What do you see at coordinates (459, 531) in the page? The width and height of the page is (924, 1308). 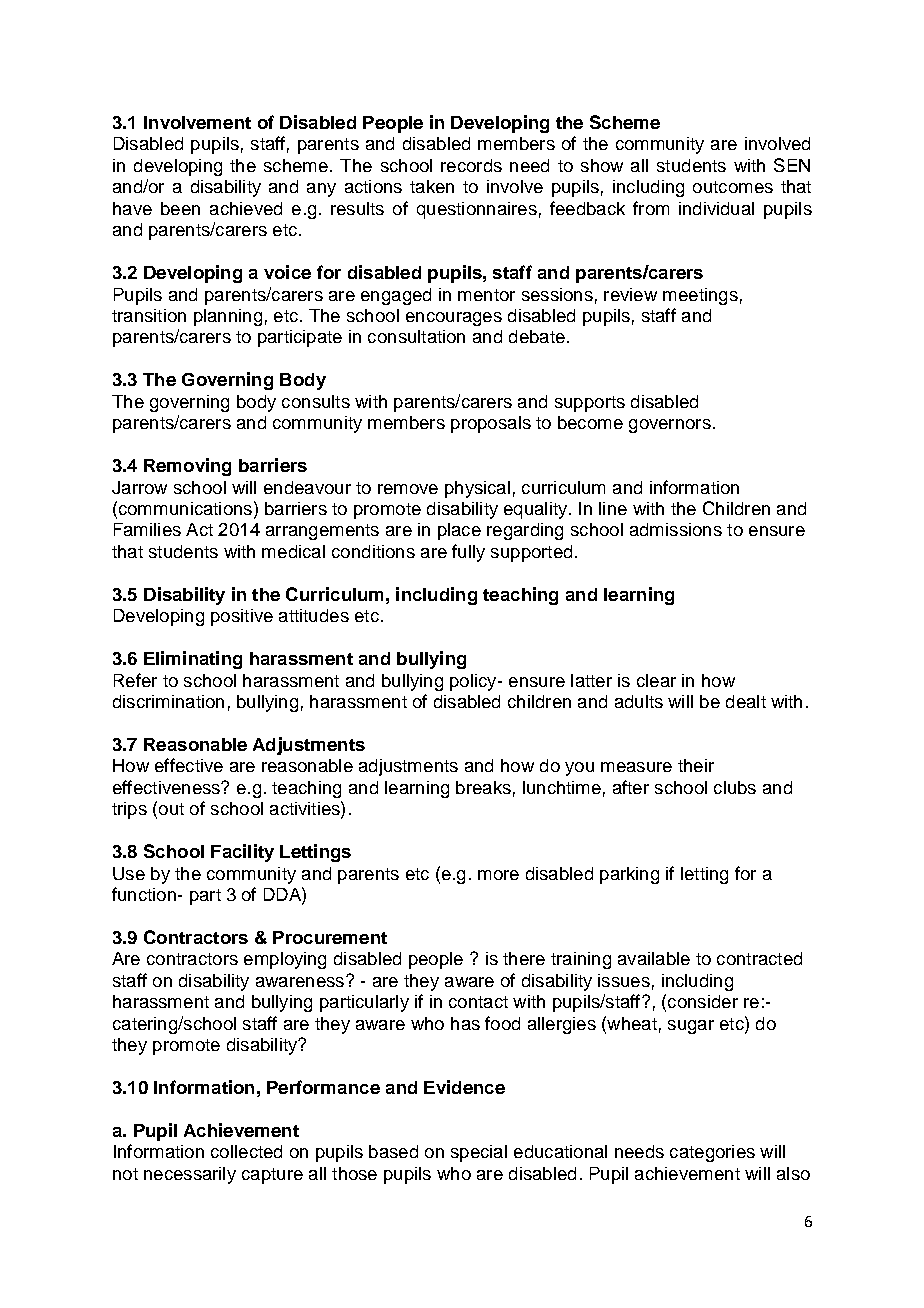 I see `place` at bounding box center [459, 531].
